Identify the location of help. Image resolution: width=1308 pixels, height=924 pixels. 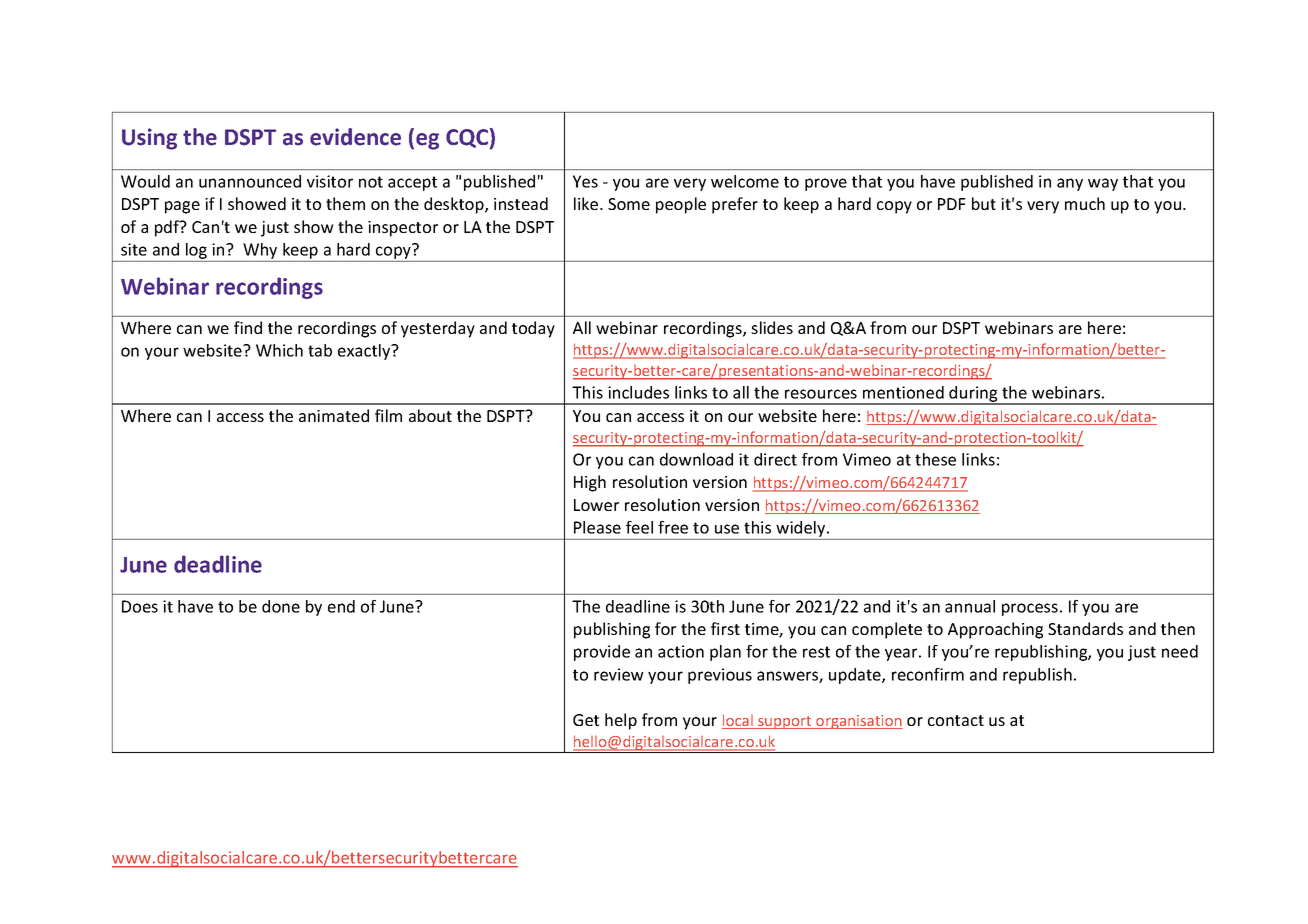
(621, 721).
